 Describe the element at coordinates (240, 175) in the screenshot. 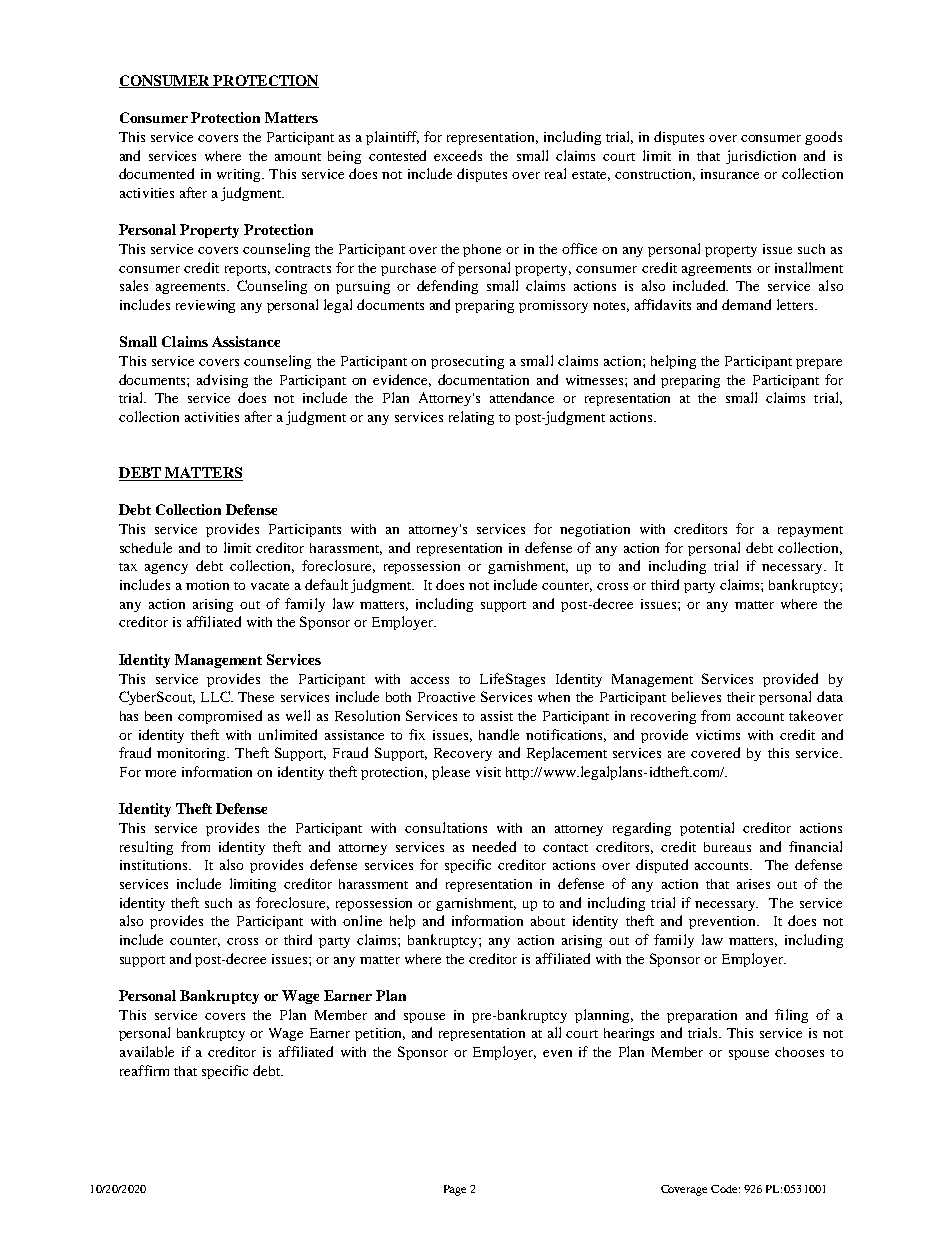

I see `writing` at that location.
